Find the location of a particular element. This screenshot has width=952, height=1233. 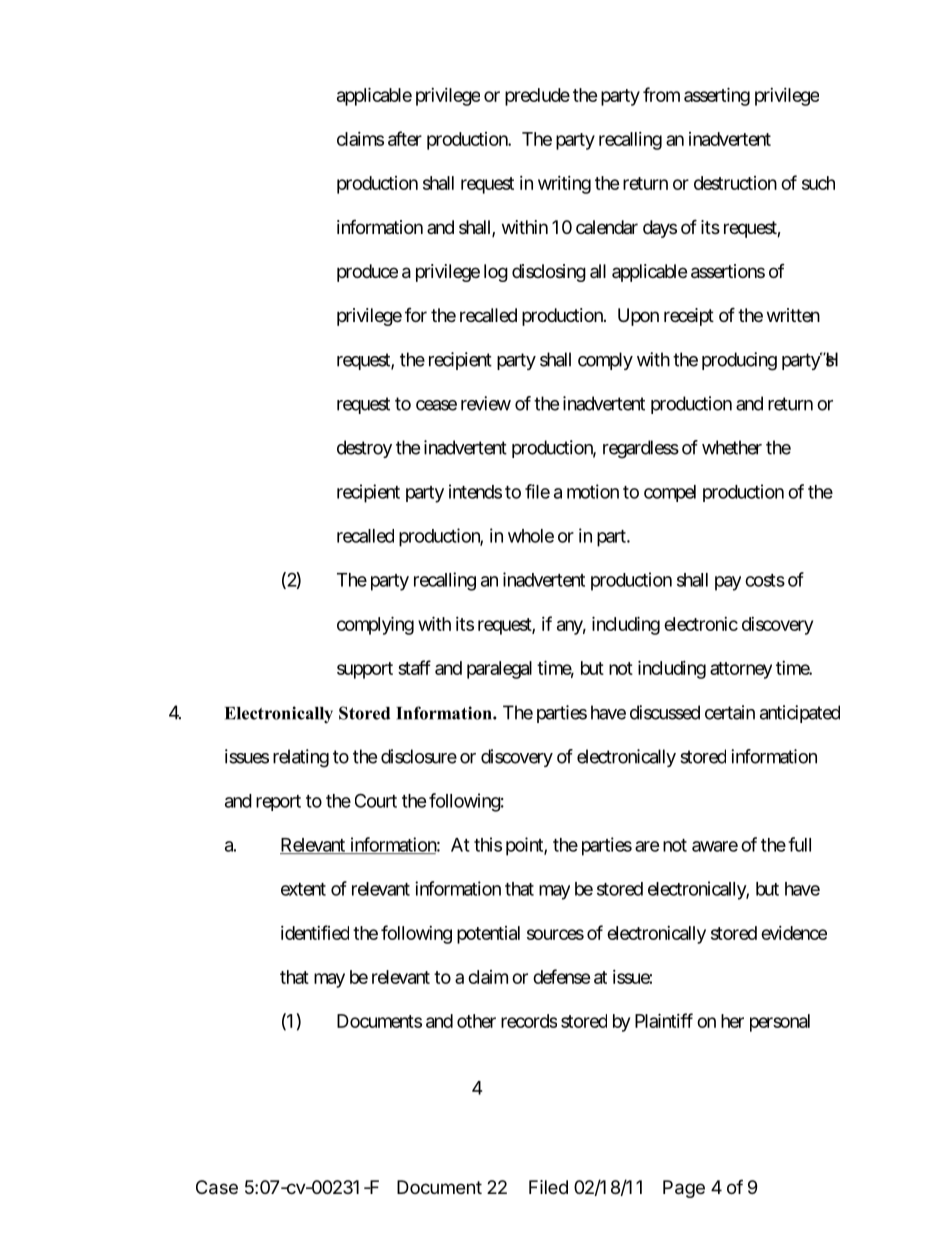

Case is located at coordinates (217, 1187).
